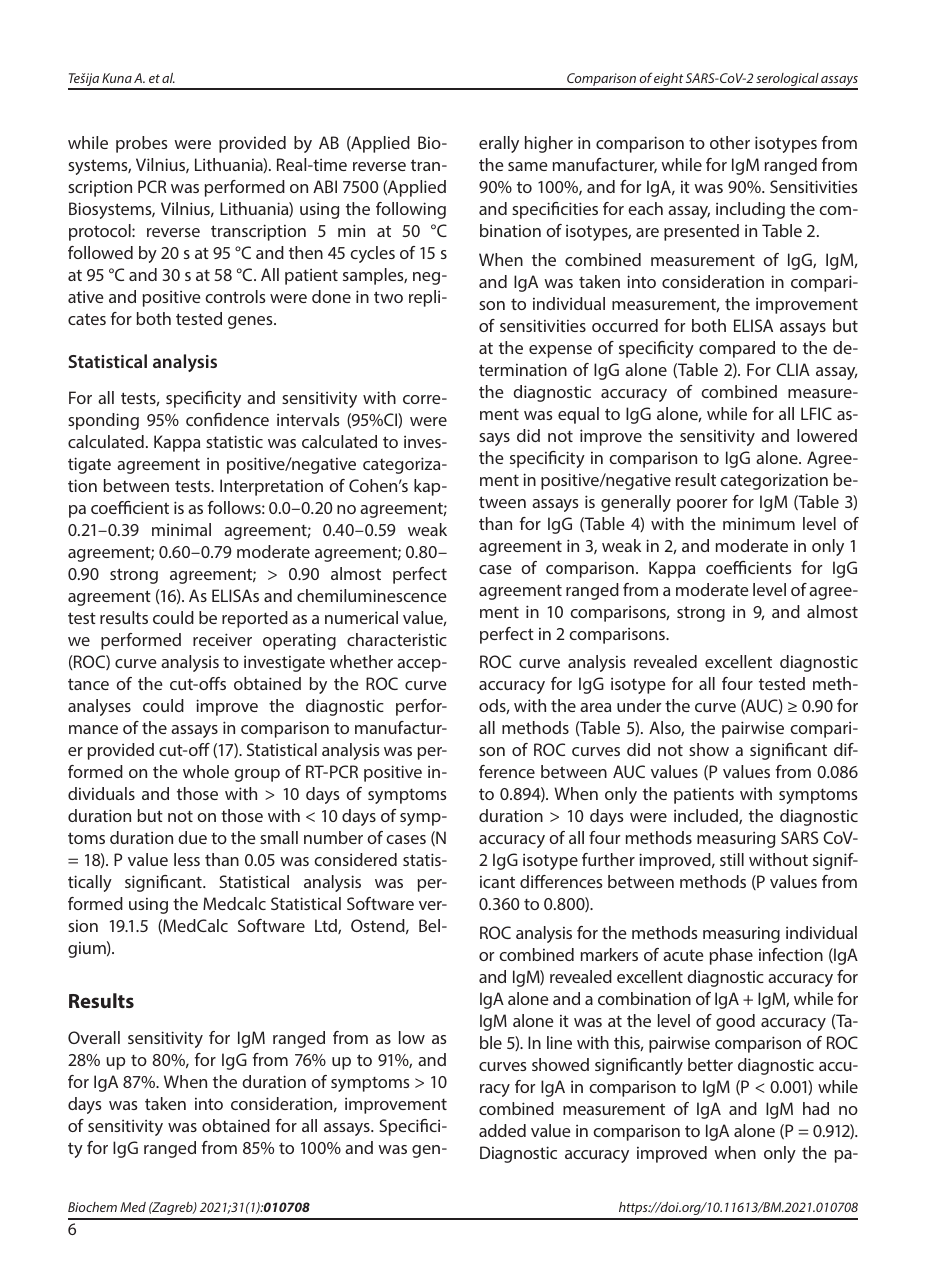  What do you see at coordinates (502, 1130) in the screenshot?
I see `added` at bounding box center [502, 1130].
